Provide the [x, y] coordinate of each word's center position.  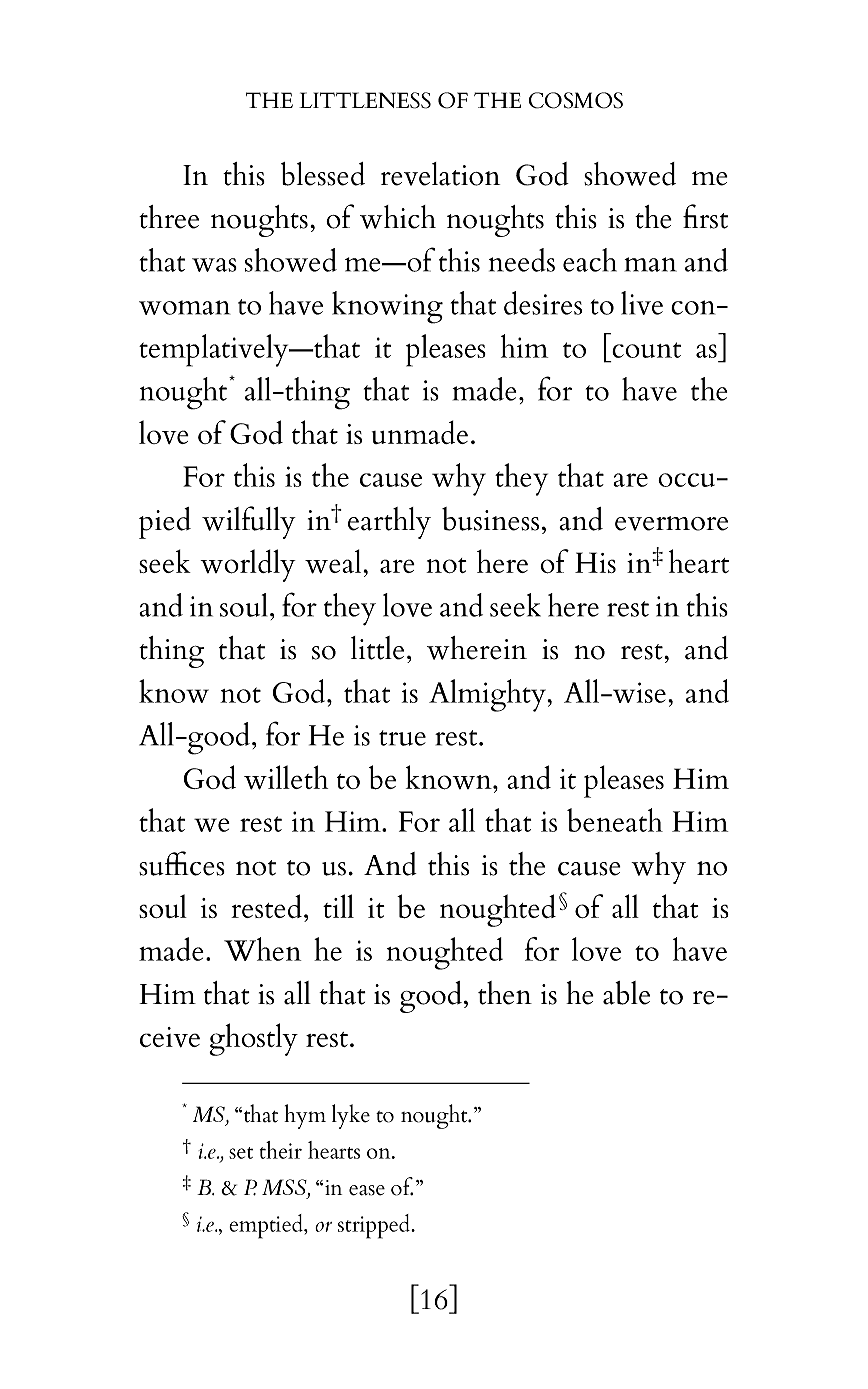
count [646, 350]
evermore [671, 523]
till [338, 906]
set [241, 1153]
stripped [375, 1226]
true [402, 738]
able [626, 993]
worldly [248, 565]
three [169, 217]
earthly [389, 523]
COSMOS [576, 100]
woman [184, 307]
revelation [440, 174]
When [262, 949]
